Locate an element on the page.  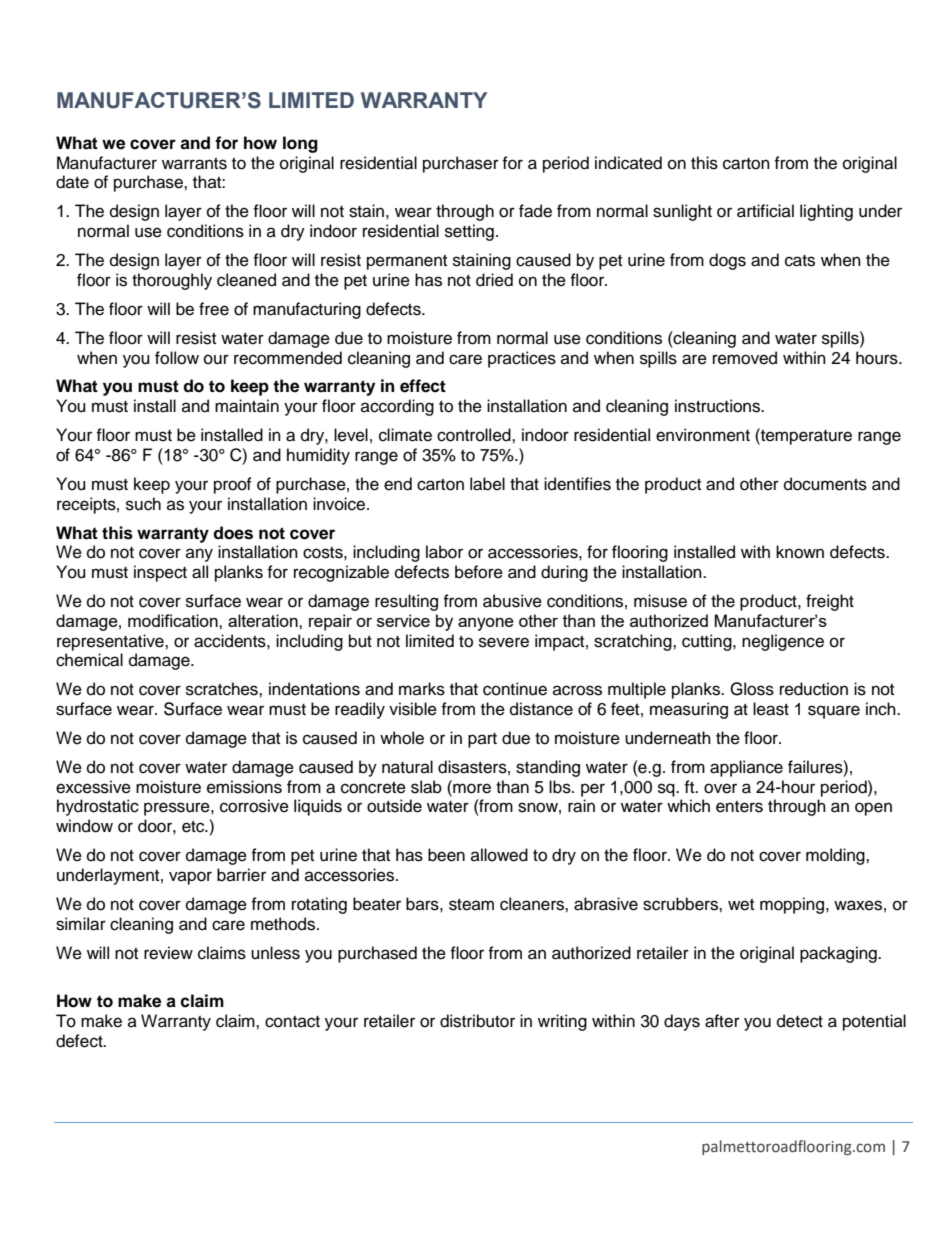
review is located at coordinates (168, 953).
